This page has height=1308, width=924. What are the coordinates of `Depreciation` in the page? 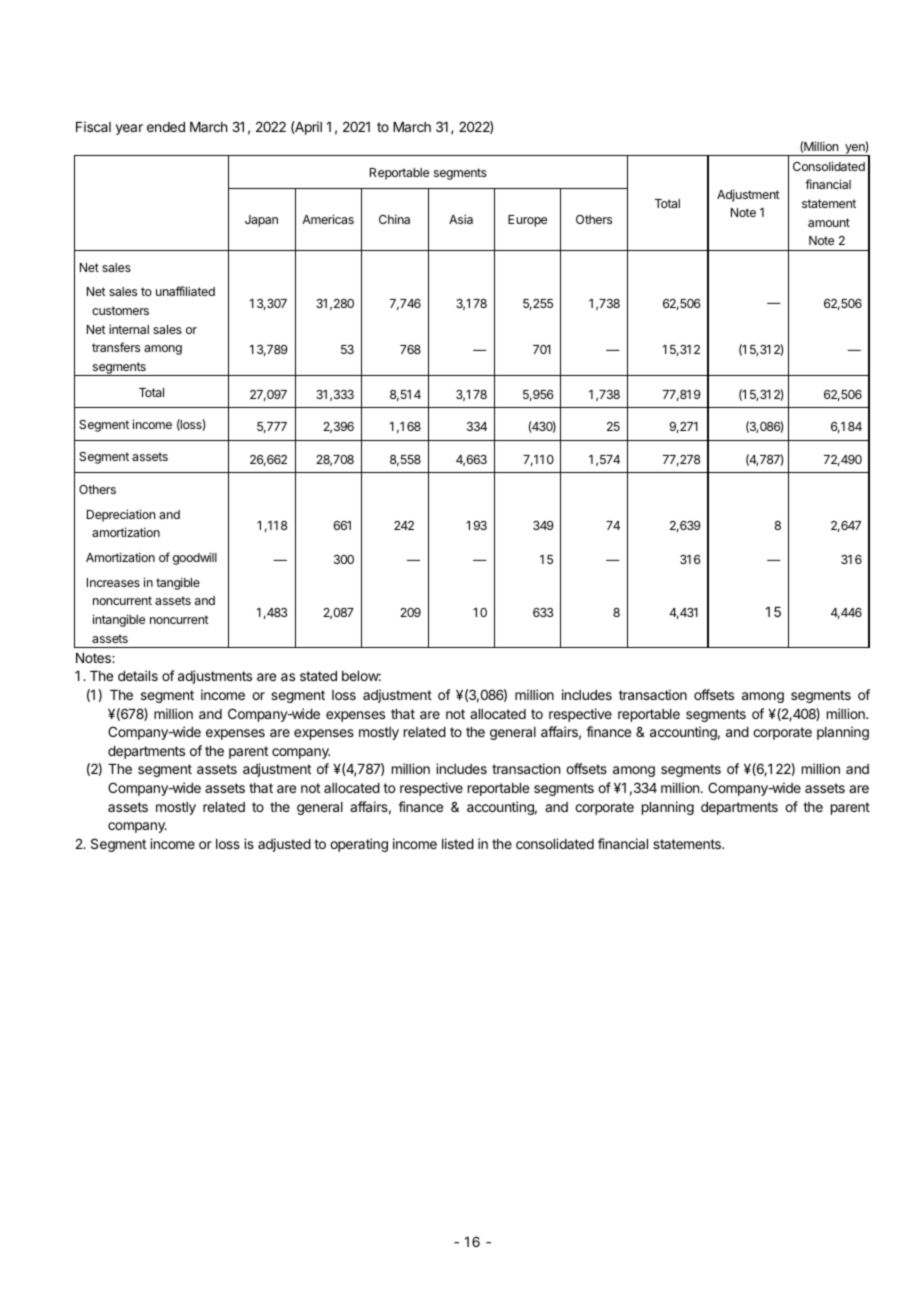 It's located at (121, 515).
